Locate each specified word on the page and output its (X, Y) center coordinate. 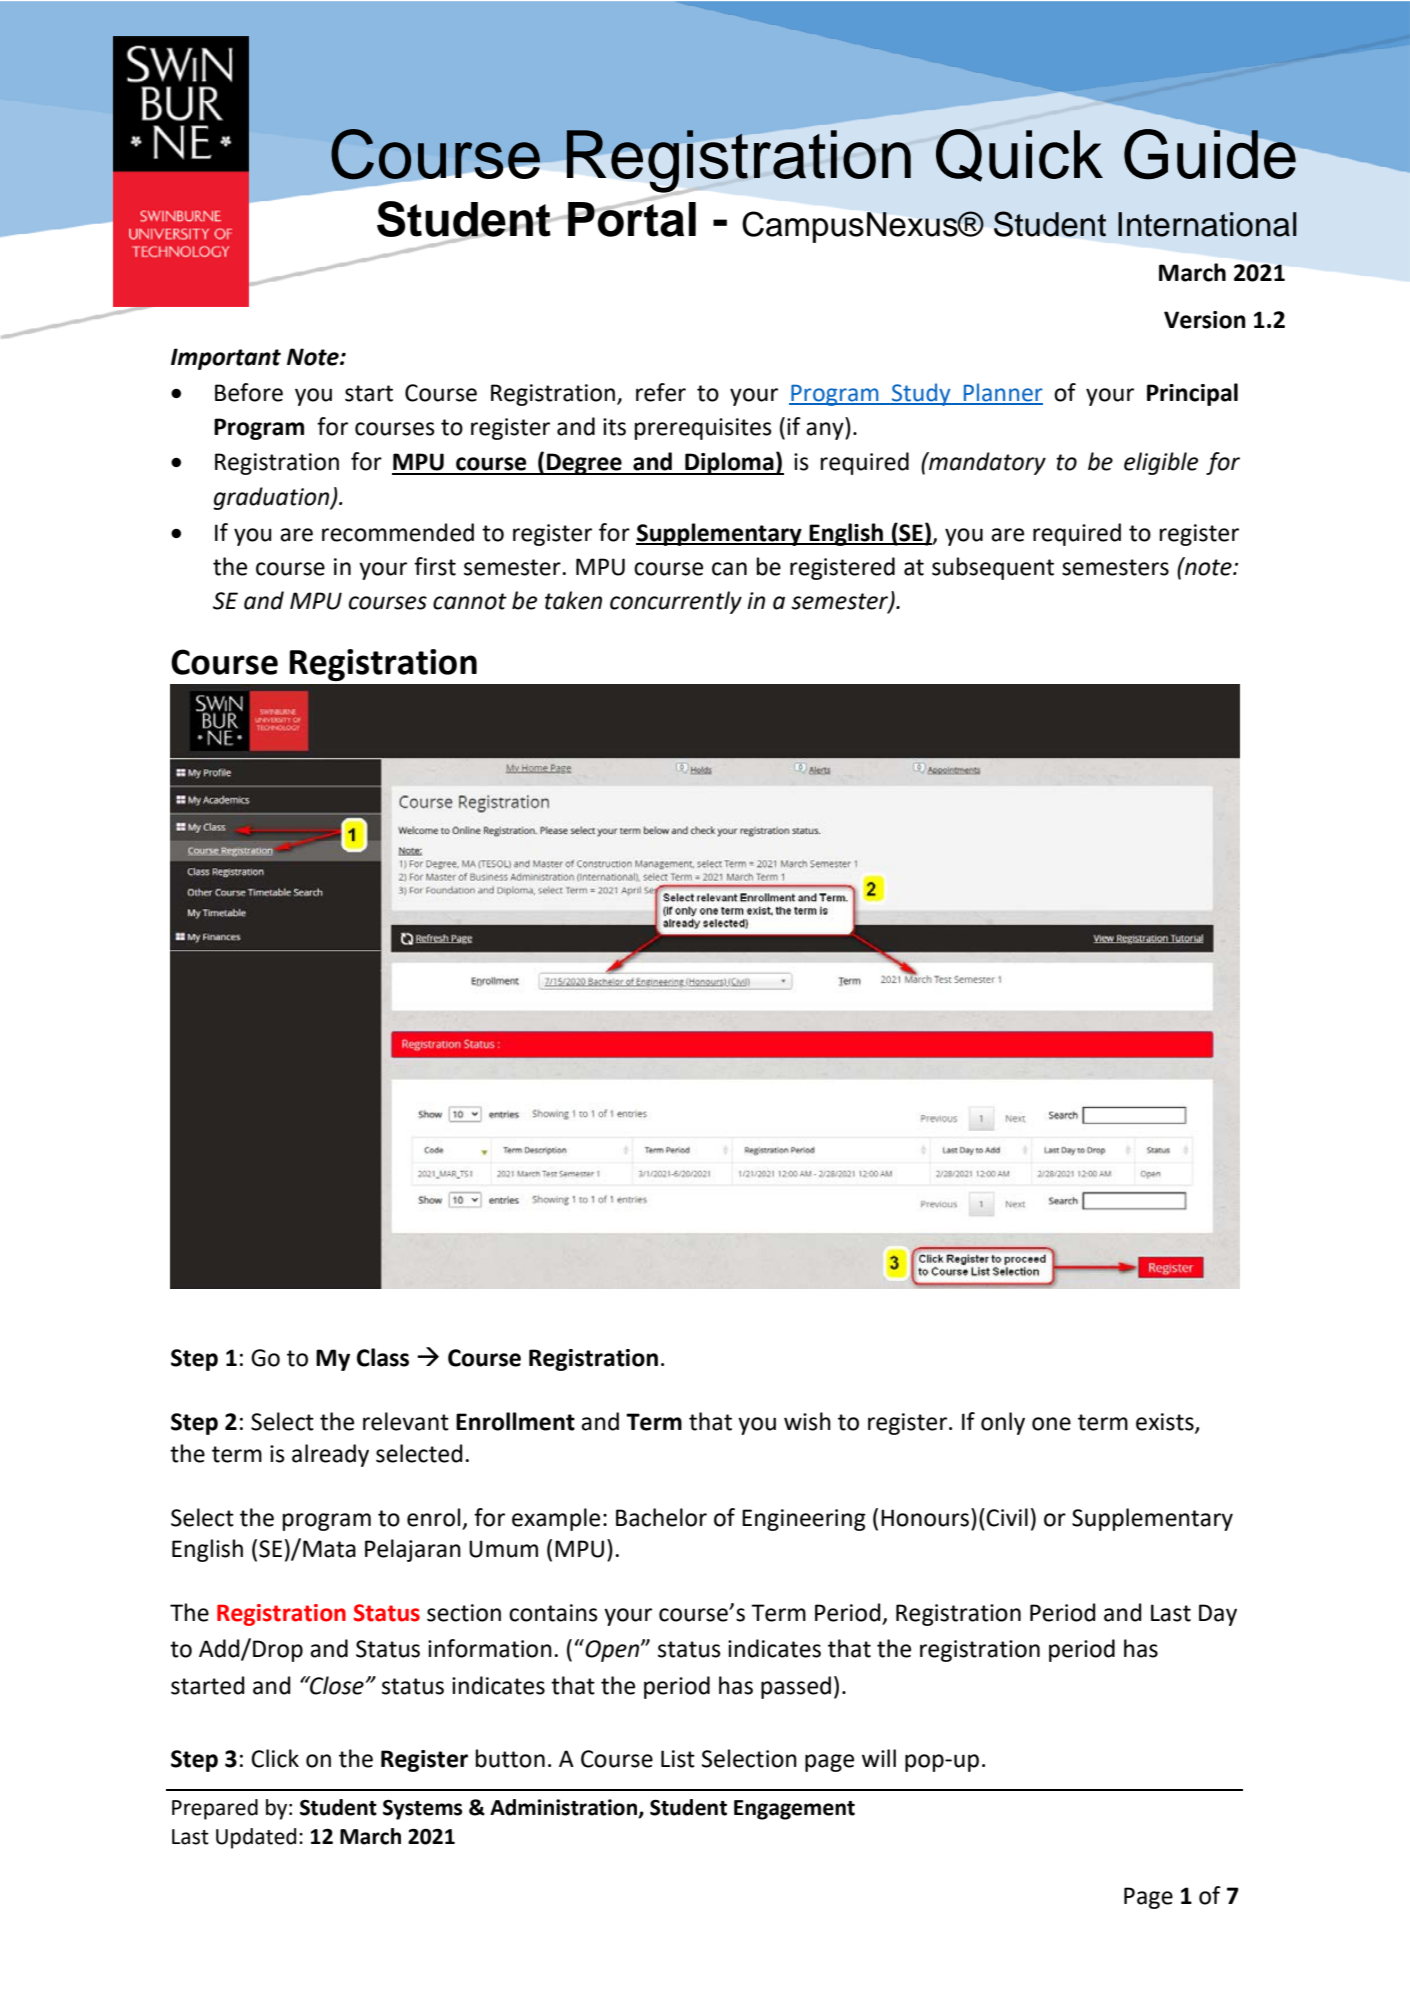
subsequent (993, 568)
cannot (470, 601)
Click (275, 1758)
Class (383, 1357)
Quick (1019, 155)
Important (226, 359)
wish (807, 1421)
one (1051, 1424)
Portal (631, 218)
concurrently (676, 602)
